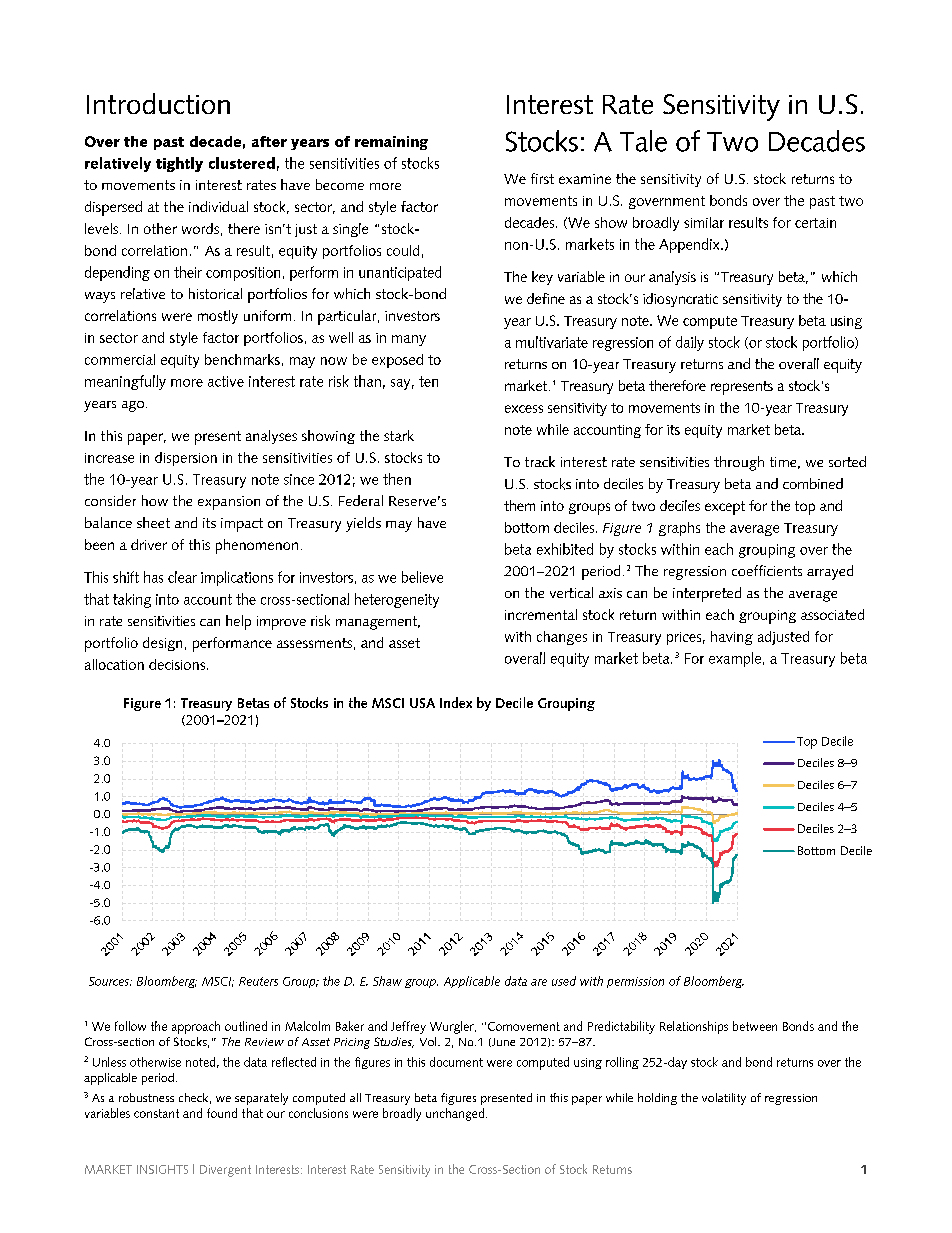  What do you see at coordinates (156, 1113) in the page?
I see `constant` at bounding box center [156, 1113].
